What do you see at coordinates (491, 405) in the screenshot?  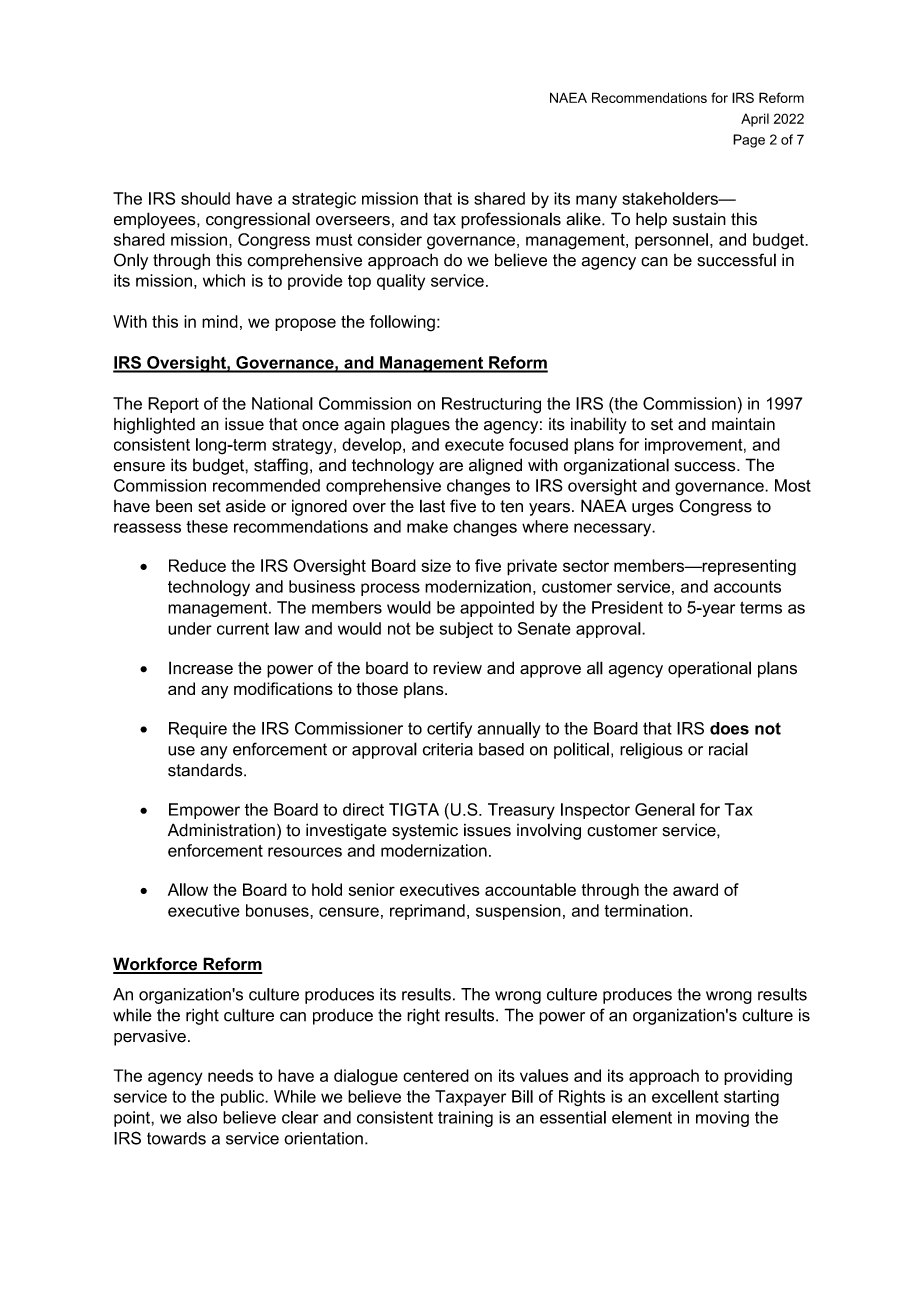 I see `Restructuring` at bounding box center [491, 405].
